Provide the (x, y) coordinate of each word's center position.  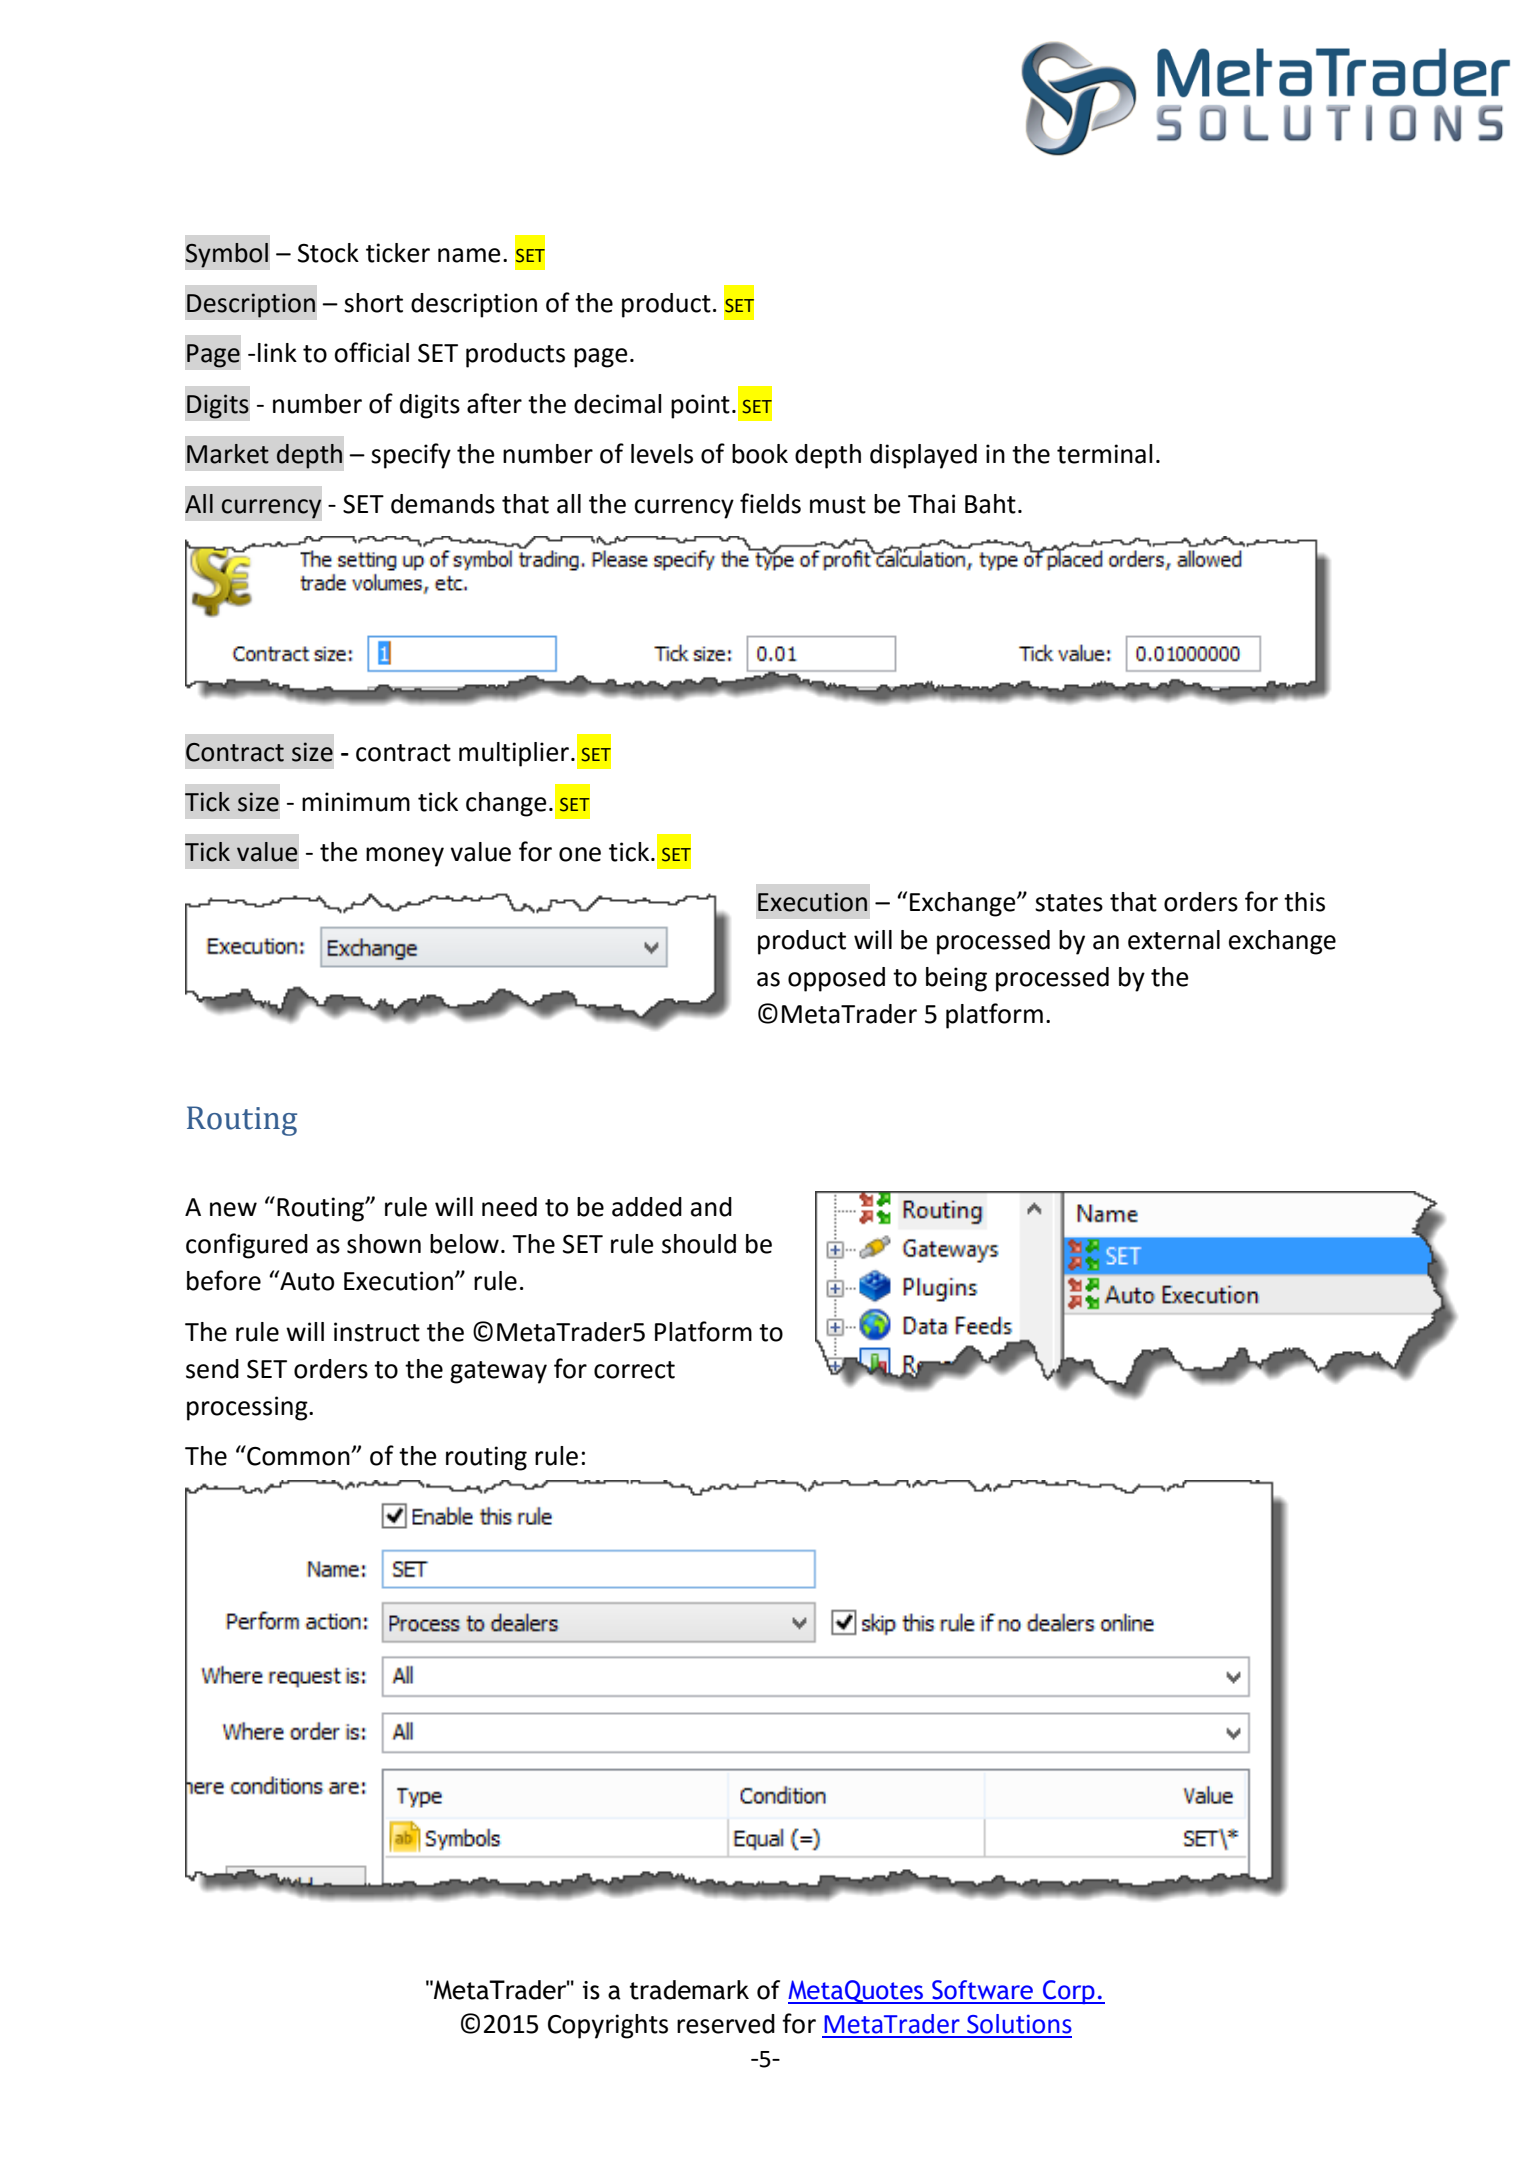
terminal (1105, 454)
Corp (1069, 1992)
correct (634, 1370)
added (647, 1207)
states (1069, 903)
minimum (356, 802)
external (1174, 940)
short (373, 303)
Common (298, 1455)
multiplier (514, 754)
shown (384, 1244)
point (700, 406)
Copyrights (608, 2026)
